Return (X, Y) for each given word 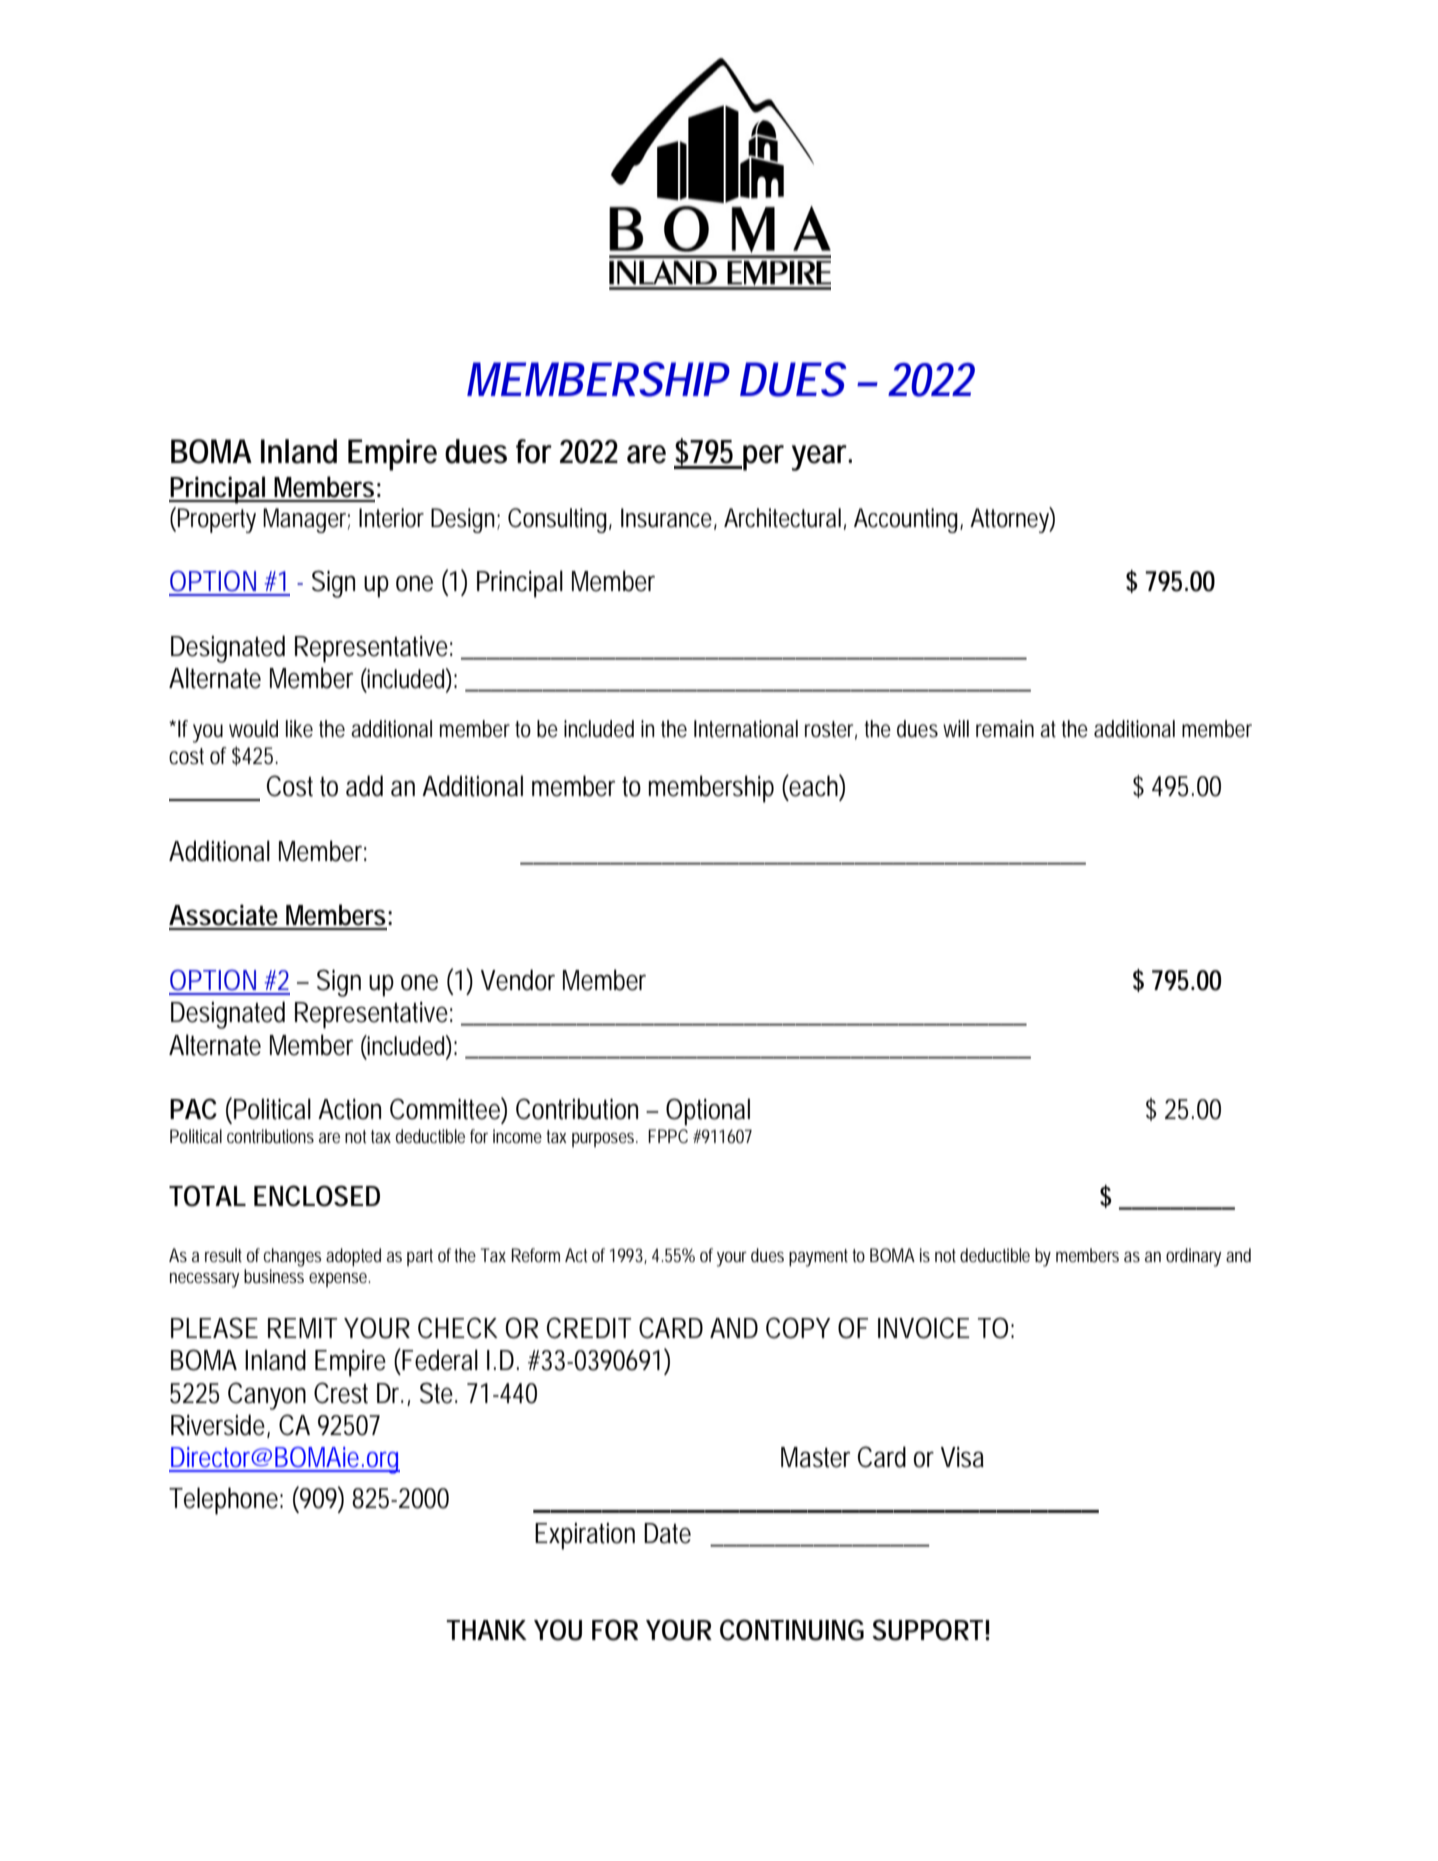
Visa (962, 1457)
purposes (605, 1140)
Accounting (908, 520)
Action (349, 1109)
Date (667, 1533)
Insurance (669, 518)
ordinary (1193, 1257)
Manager (306, 520)
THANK (486, 1630)
